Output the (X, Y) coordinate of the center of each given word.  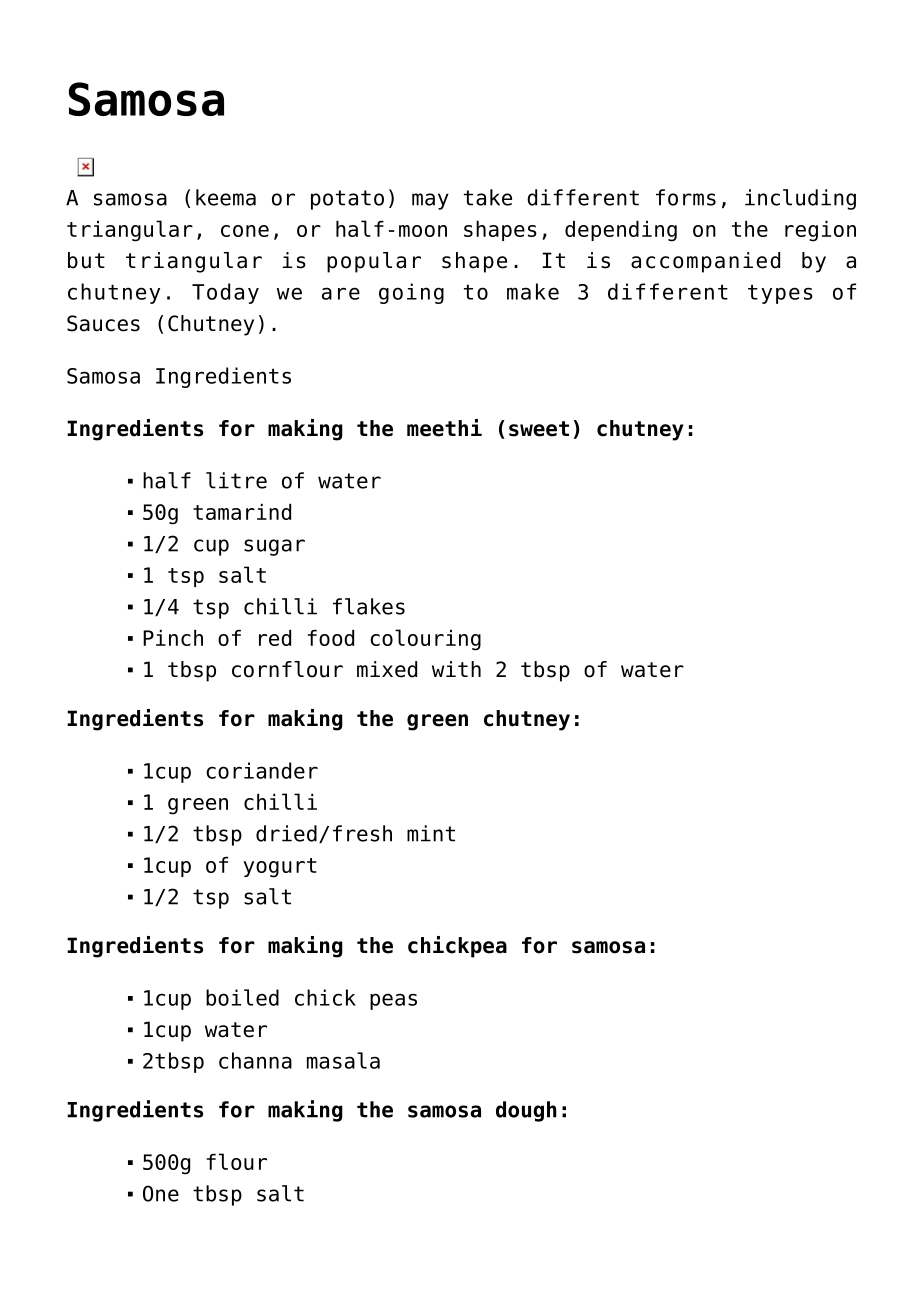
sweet (539, 429)
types (780, 294)
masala (343, 1060)
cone (245, 231)
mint (431, 833)
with (456, 669)
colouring (425, 640)
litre (236, 480)
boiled (242, 997)
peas (393, 1001)
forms (686, 197)
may (430, 201)
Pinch (173, 638)
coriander (262, 770)
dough (526, 1111)
